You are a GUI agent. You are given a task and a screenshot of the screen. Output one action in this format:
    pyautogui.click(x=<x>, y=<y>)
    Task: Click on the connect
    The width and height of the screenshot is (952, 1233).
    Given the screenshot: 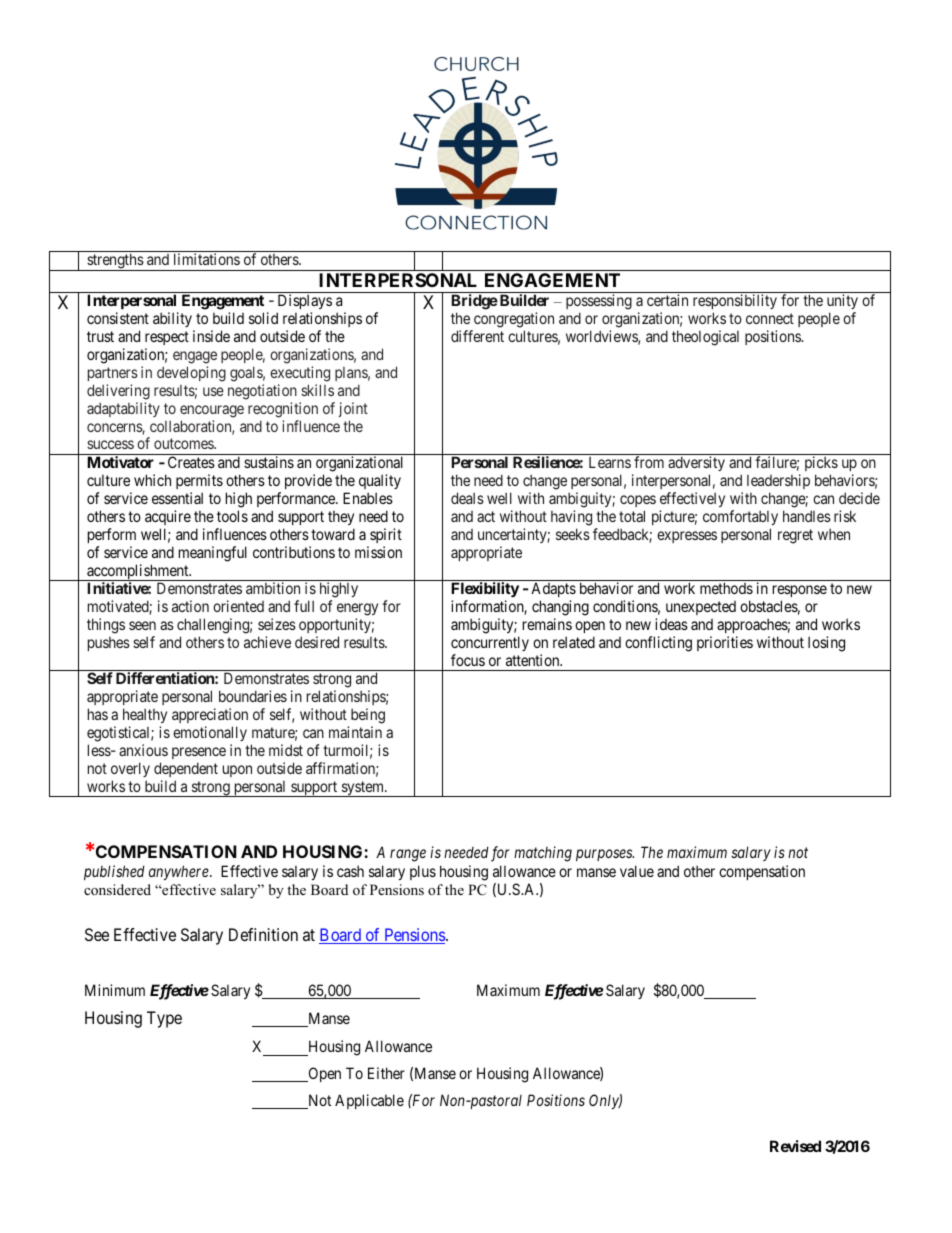 What is the action you would take?
    pyautogui.click(x=770, y=318)
